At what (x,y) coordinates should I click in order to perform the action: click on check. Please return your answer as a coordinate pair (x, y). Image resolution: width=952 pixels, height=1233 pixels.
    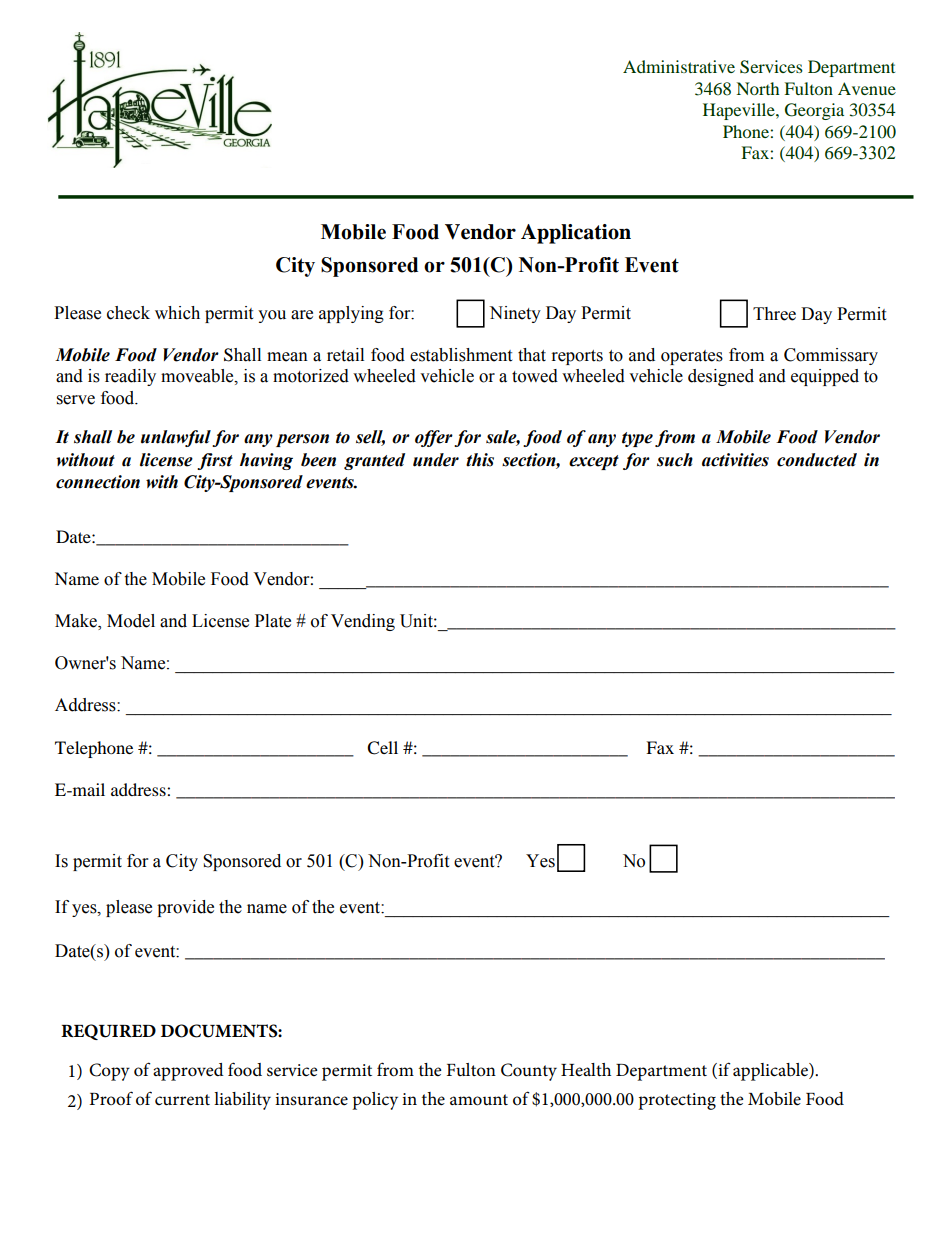
    Looking at the image, I should click on (128, 313).
